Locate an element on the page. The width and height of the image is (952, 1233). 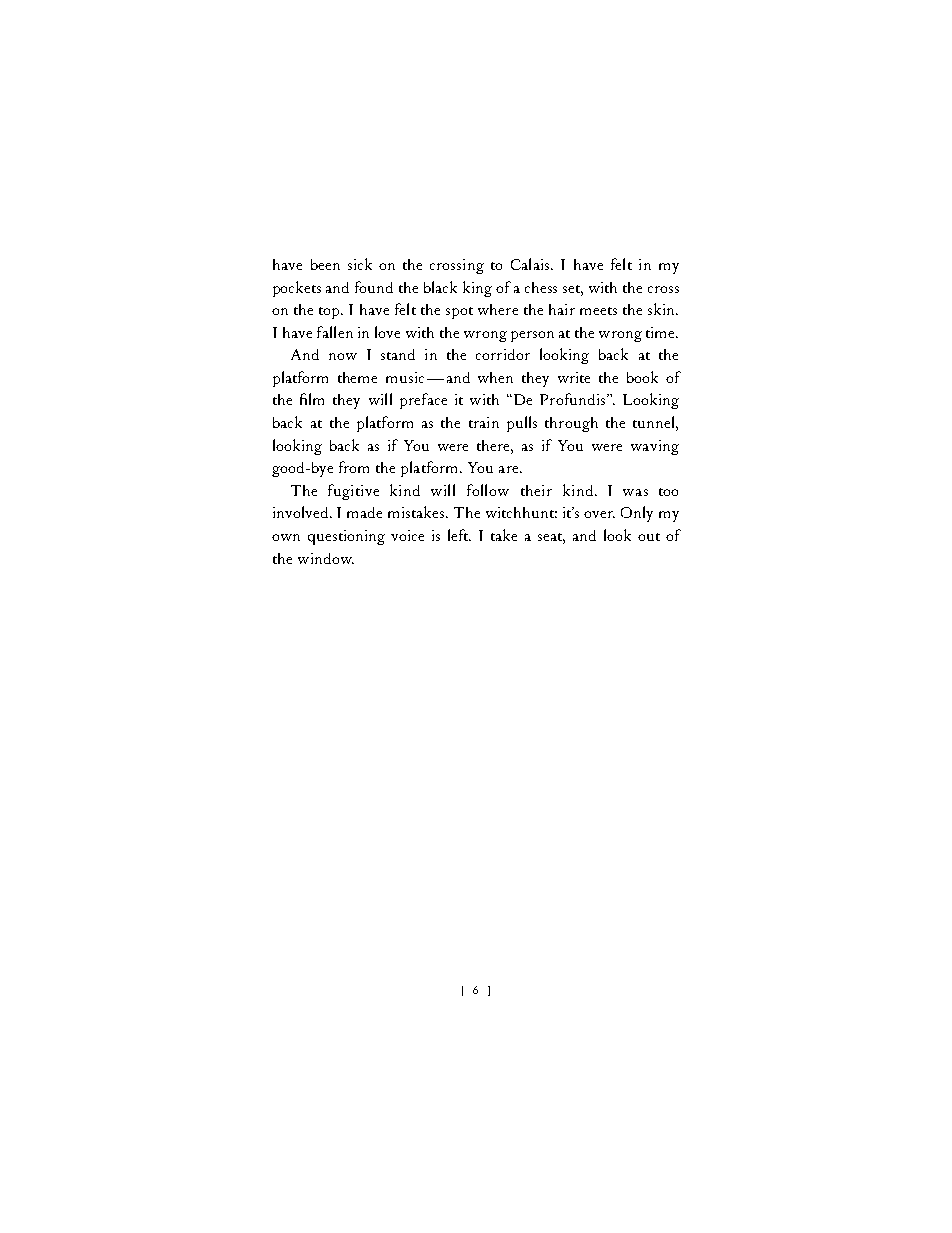
through is located at coordinates (571, 424).
